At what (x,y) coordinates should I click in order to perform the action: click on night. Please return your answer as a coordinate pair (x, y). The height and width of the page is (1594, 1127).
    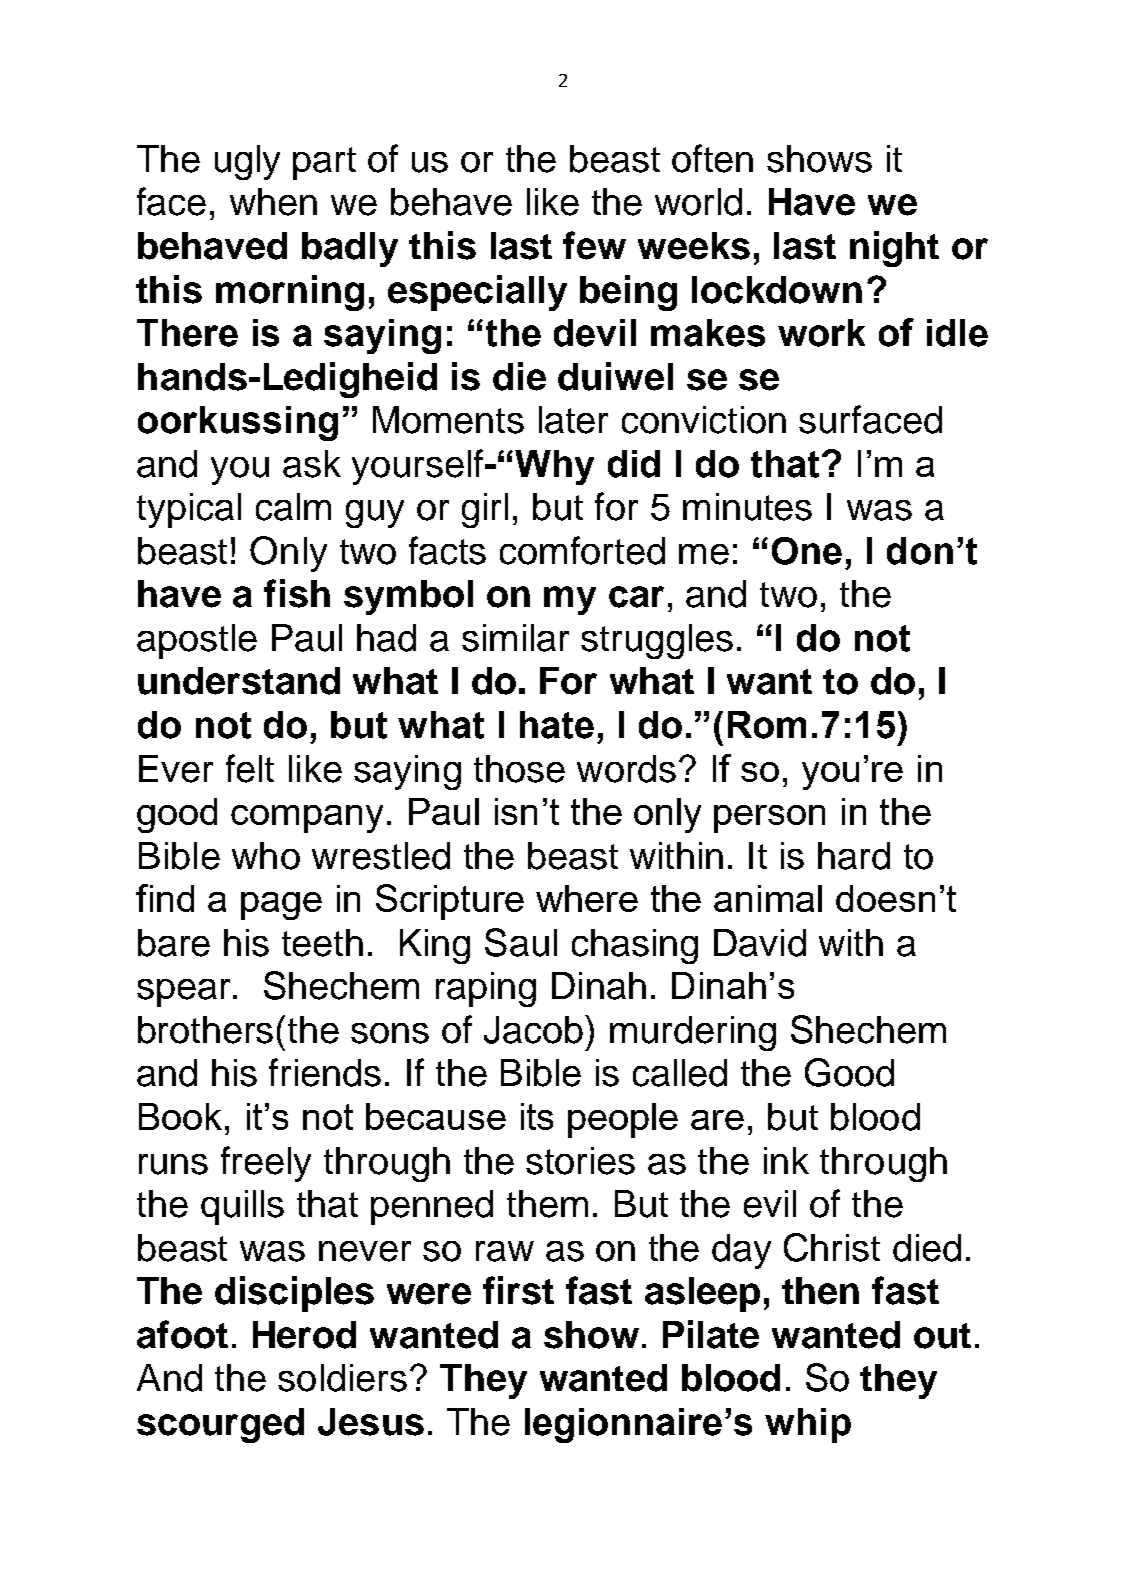
    Looking at the image, I should click on (894, 249).
